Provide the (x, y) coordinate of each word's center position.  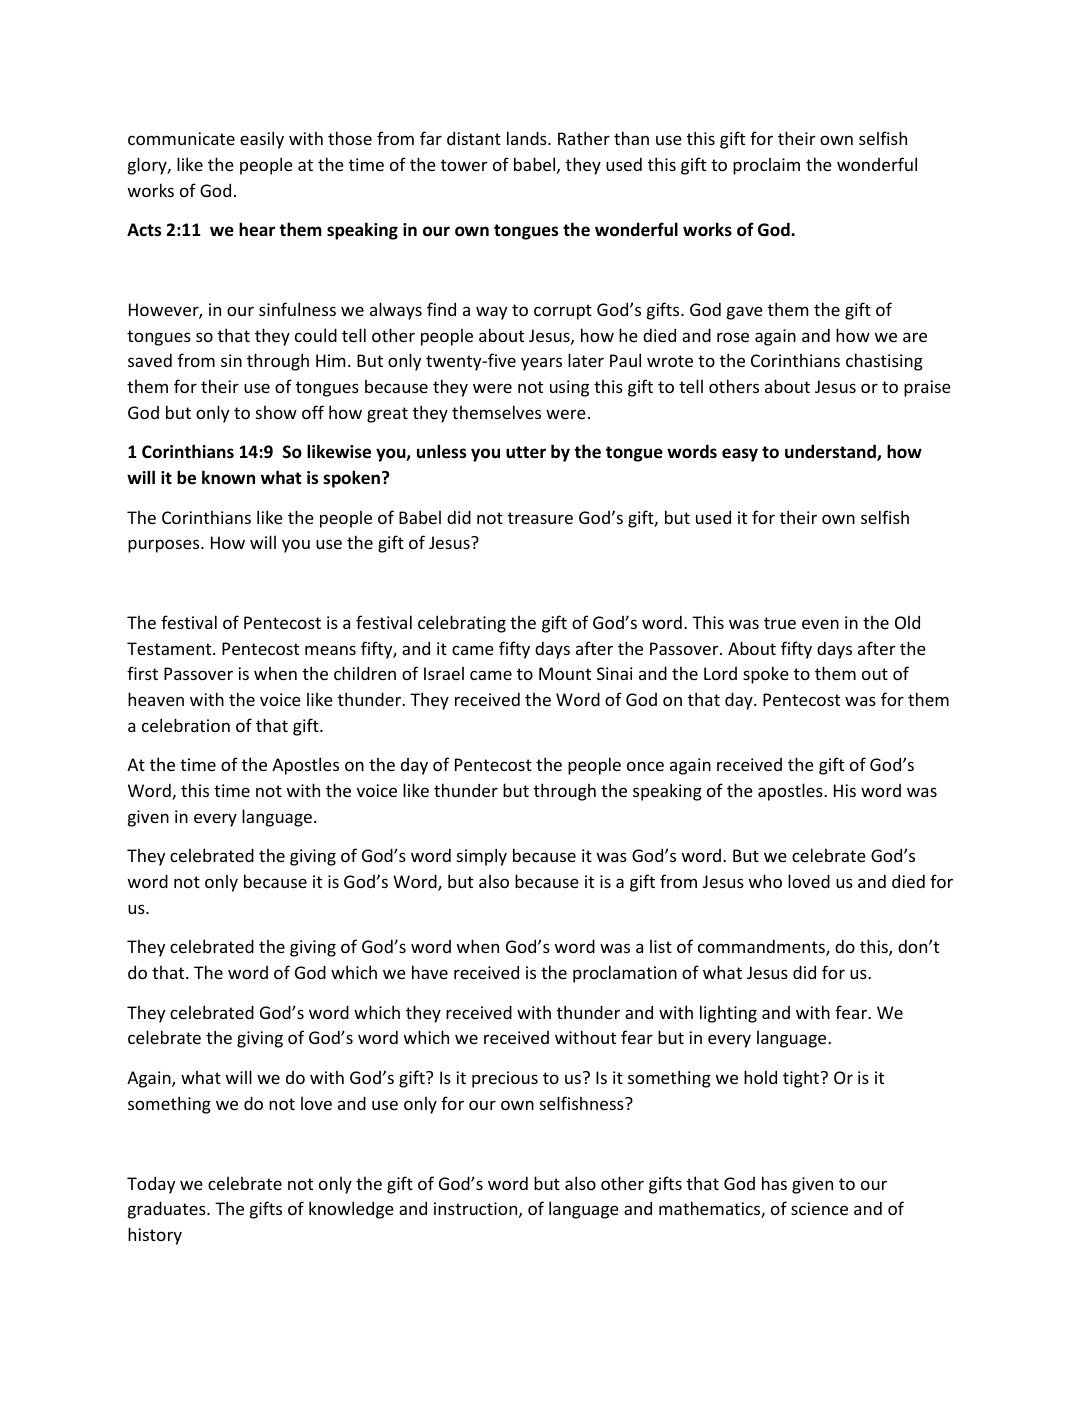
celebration (186, 725)
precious (505, 1079)
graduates (168, 1210)
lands (528, 138)
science (819, 1208)
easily (262, 140)
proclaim (766, 166)
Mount (565, 673)
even (820, 624)
